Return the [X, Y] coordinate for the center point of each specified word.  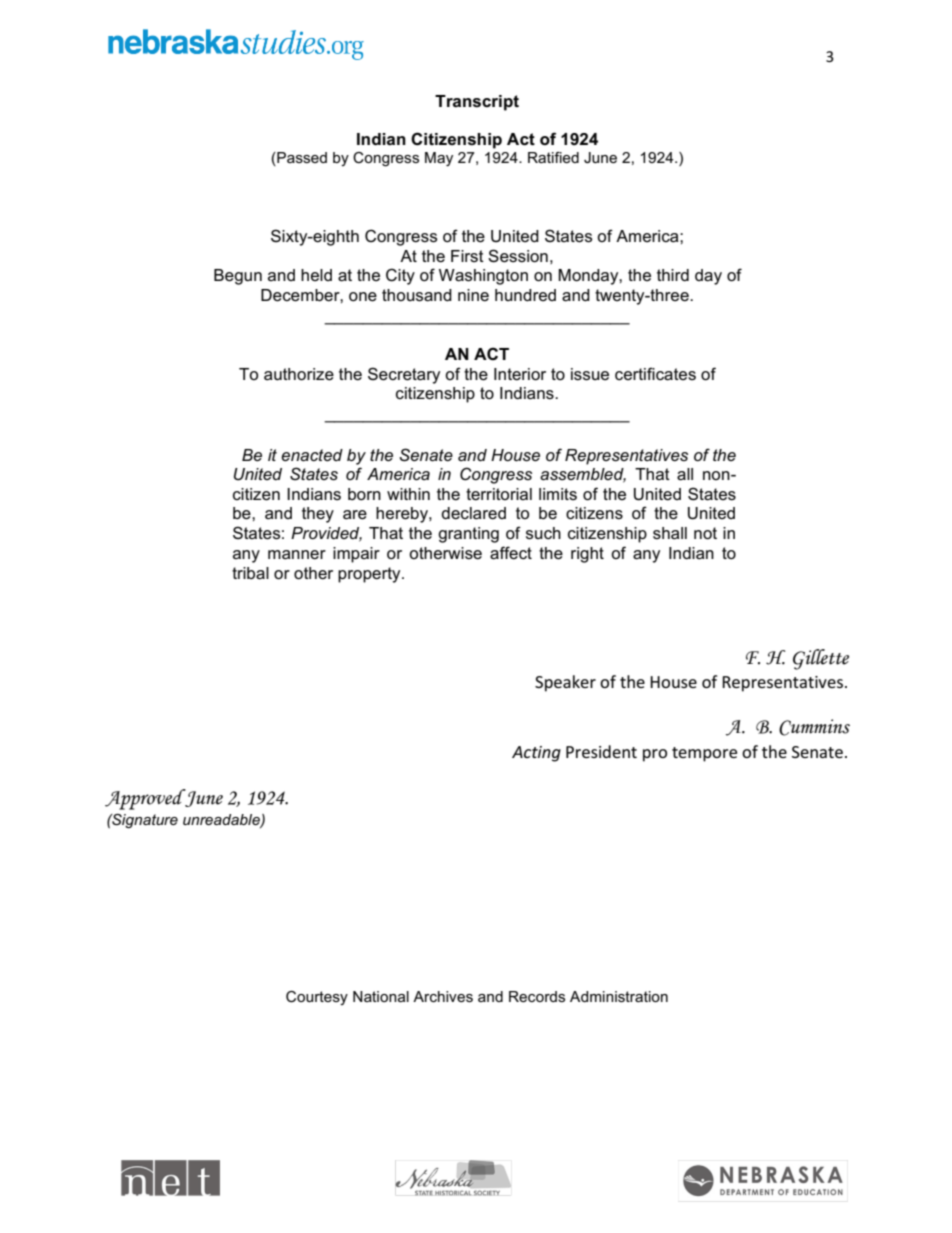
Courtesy [317, 998]
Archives [443, 996]
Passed [301, 159]
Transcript [477, 103]
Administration [619, 996]
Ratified [553, 157]
